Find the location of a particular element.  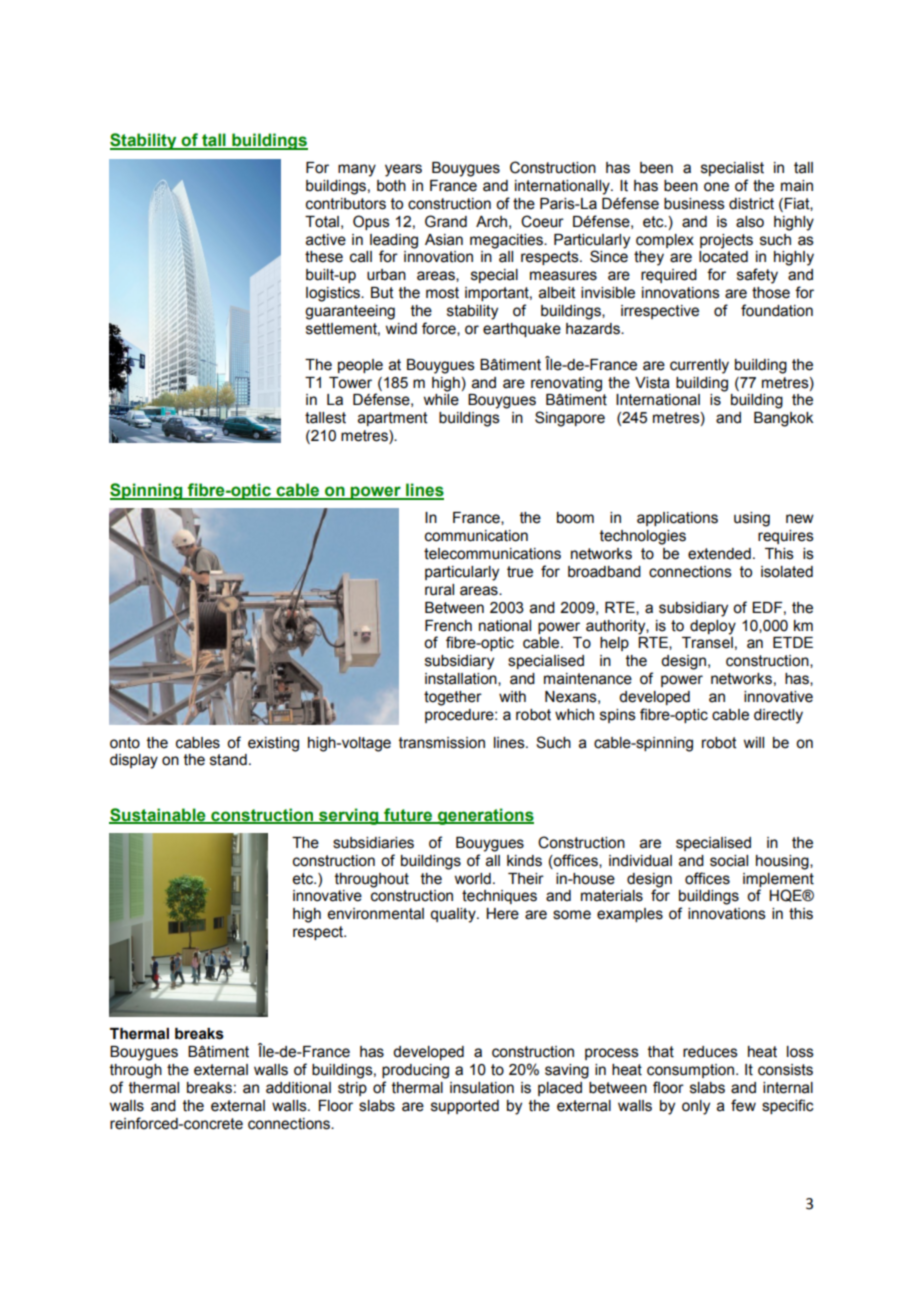

social is located at coordinates (729, 861).
